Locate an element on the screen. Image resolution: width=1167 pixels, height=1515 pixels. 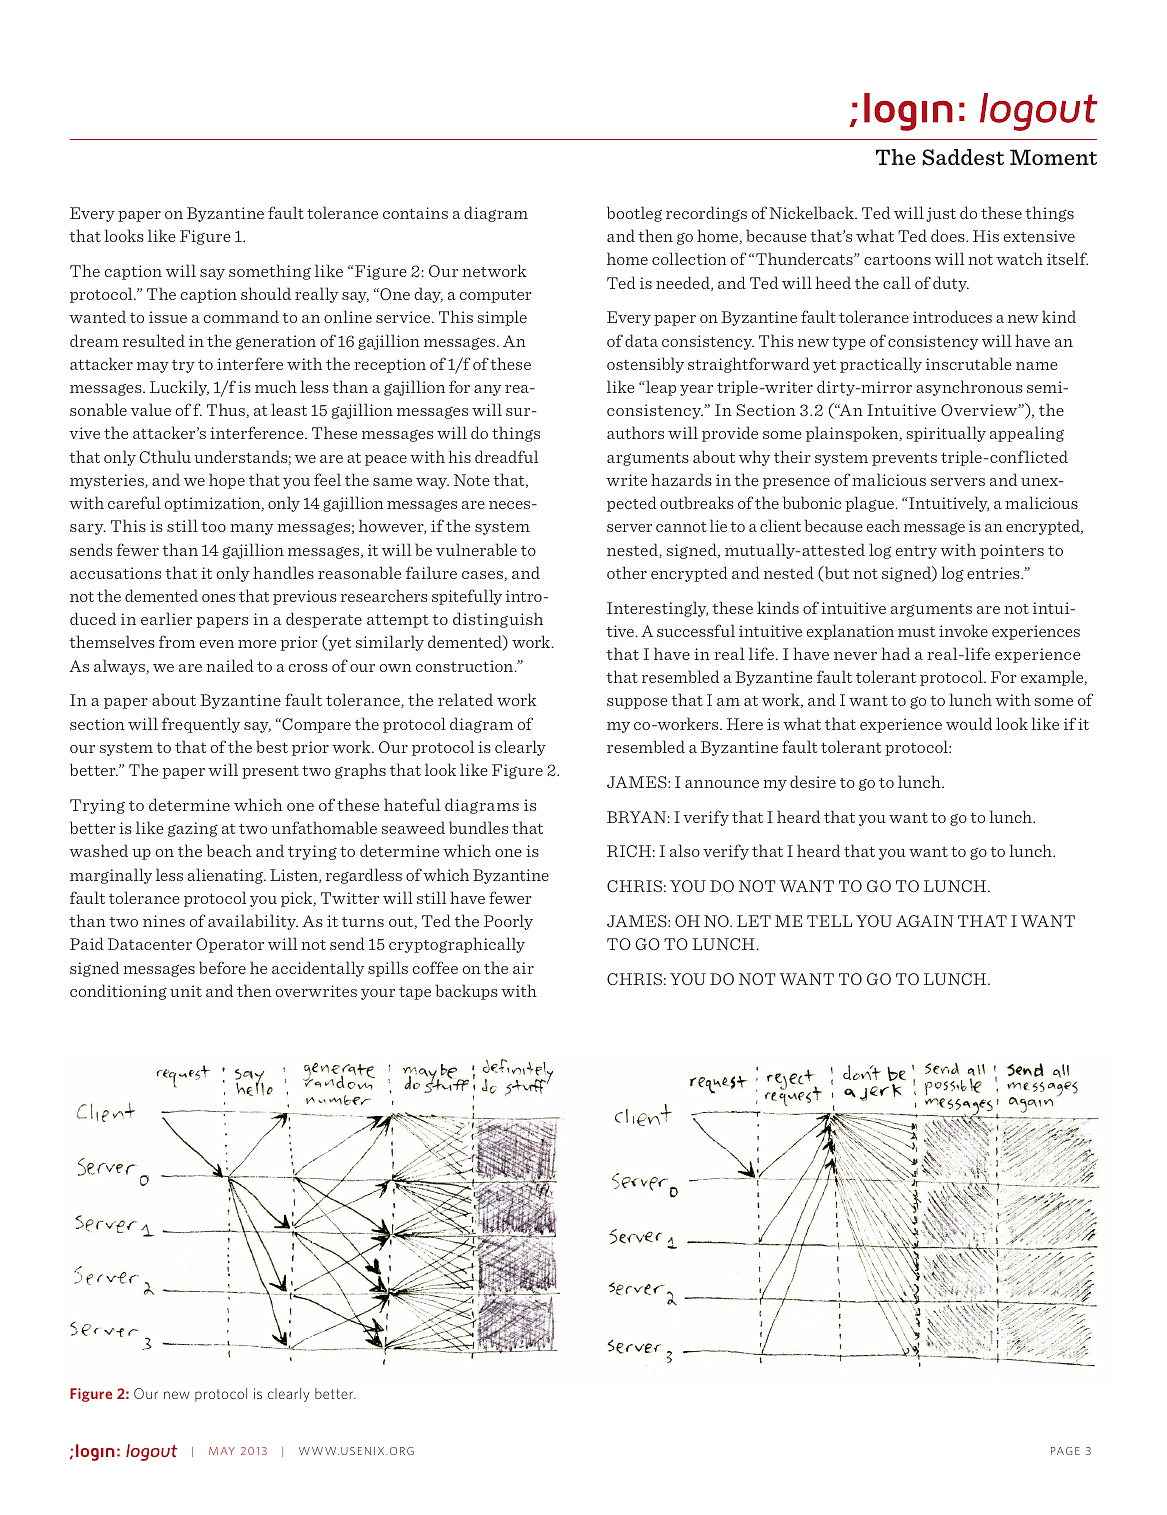
should is located at coordinates (266, 293).
